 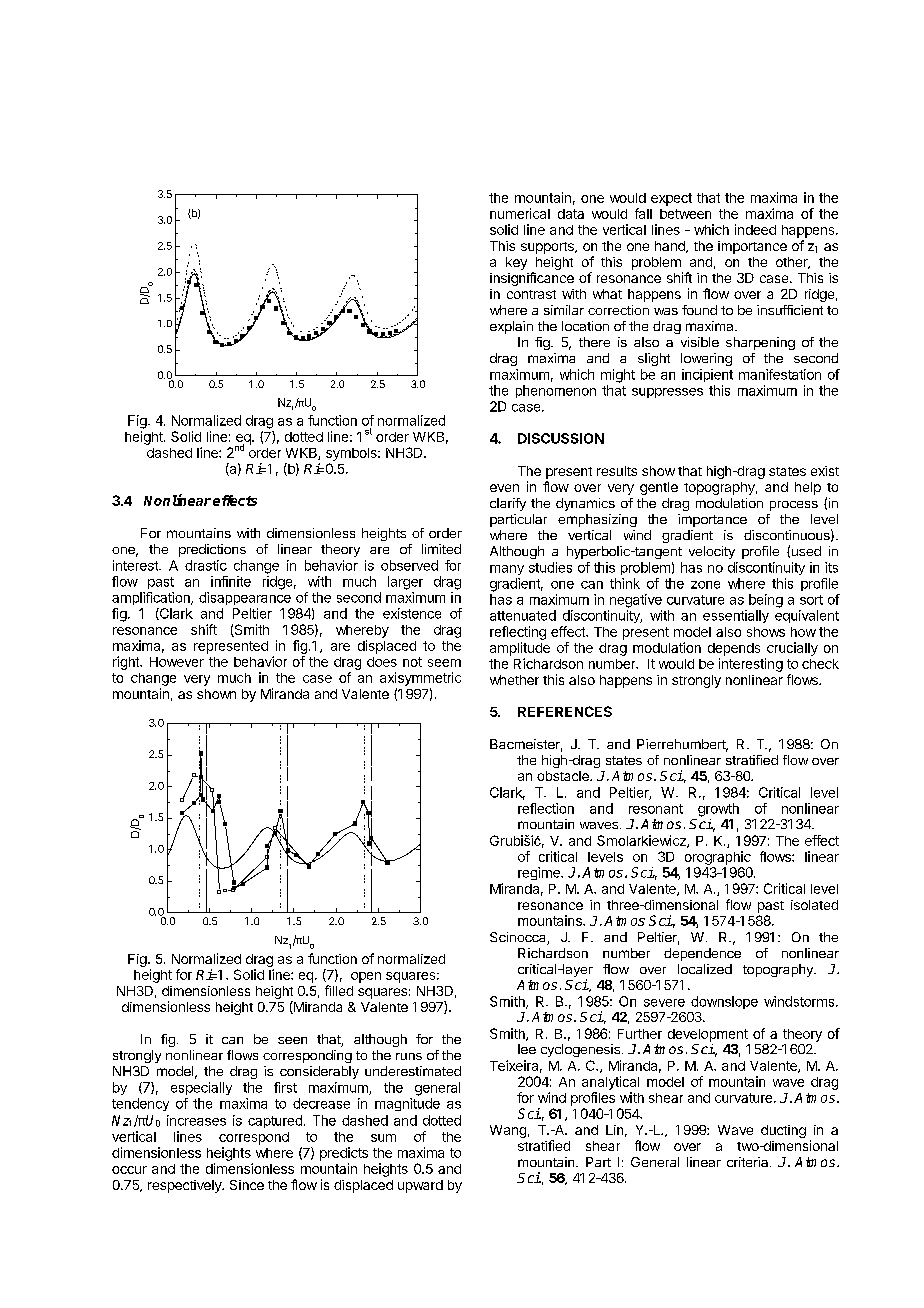 I want to click on depends, so click(x=734, y=649).
